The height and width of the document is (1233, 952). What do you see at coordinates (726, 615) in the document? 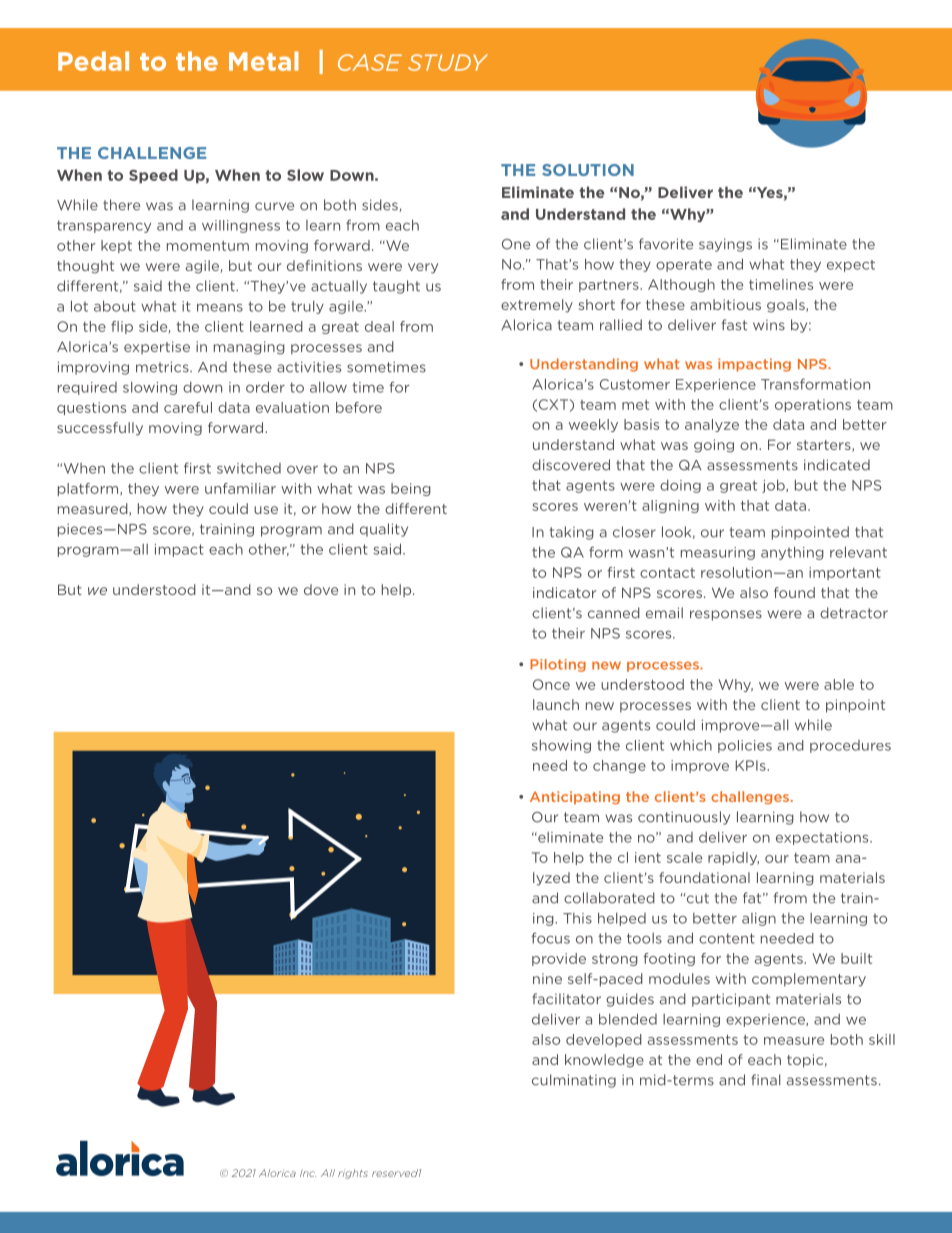
I see `responses` at bounding box center [726, 615].
